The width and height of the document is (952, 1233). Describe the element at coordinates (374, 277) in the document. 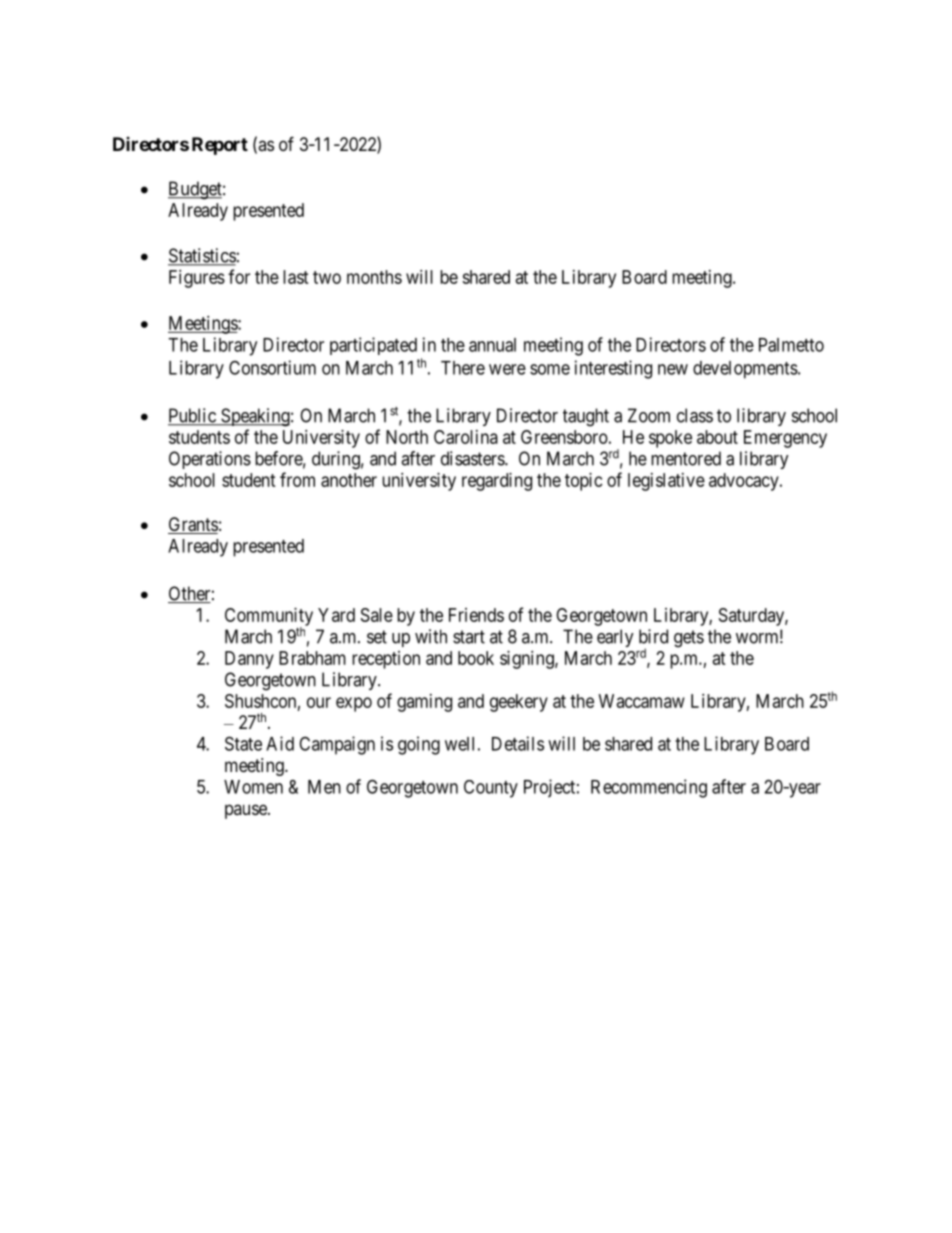

I see `months` at that location.
